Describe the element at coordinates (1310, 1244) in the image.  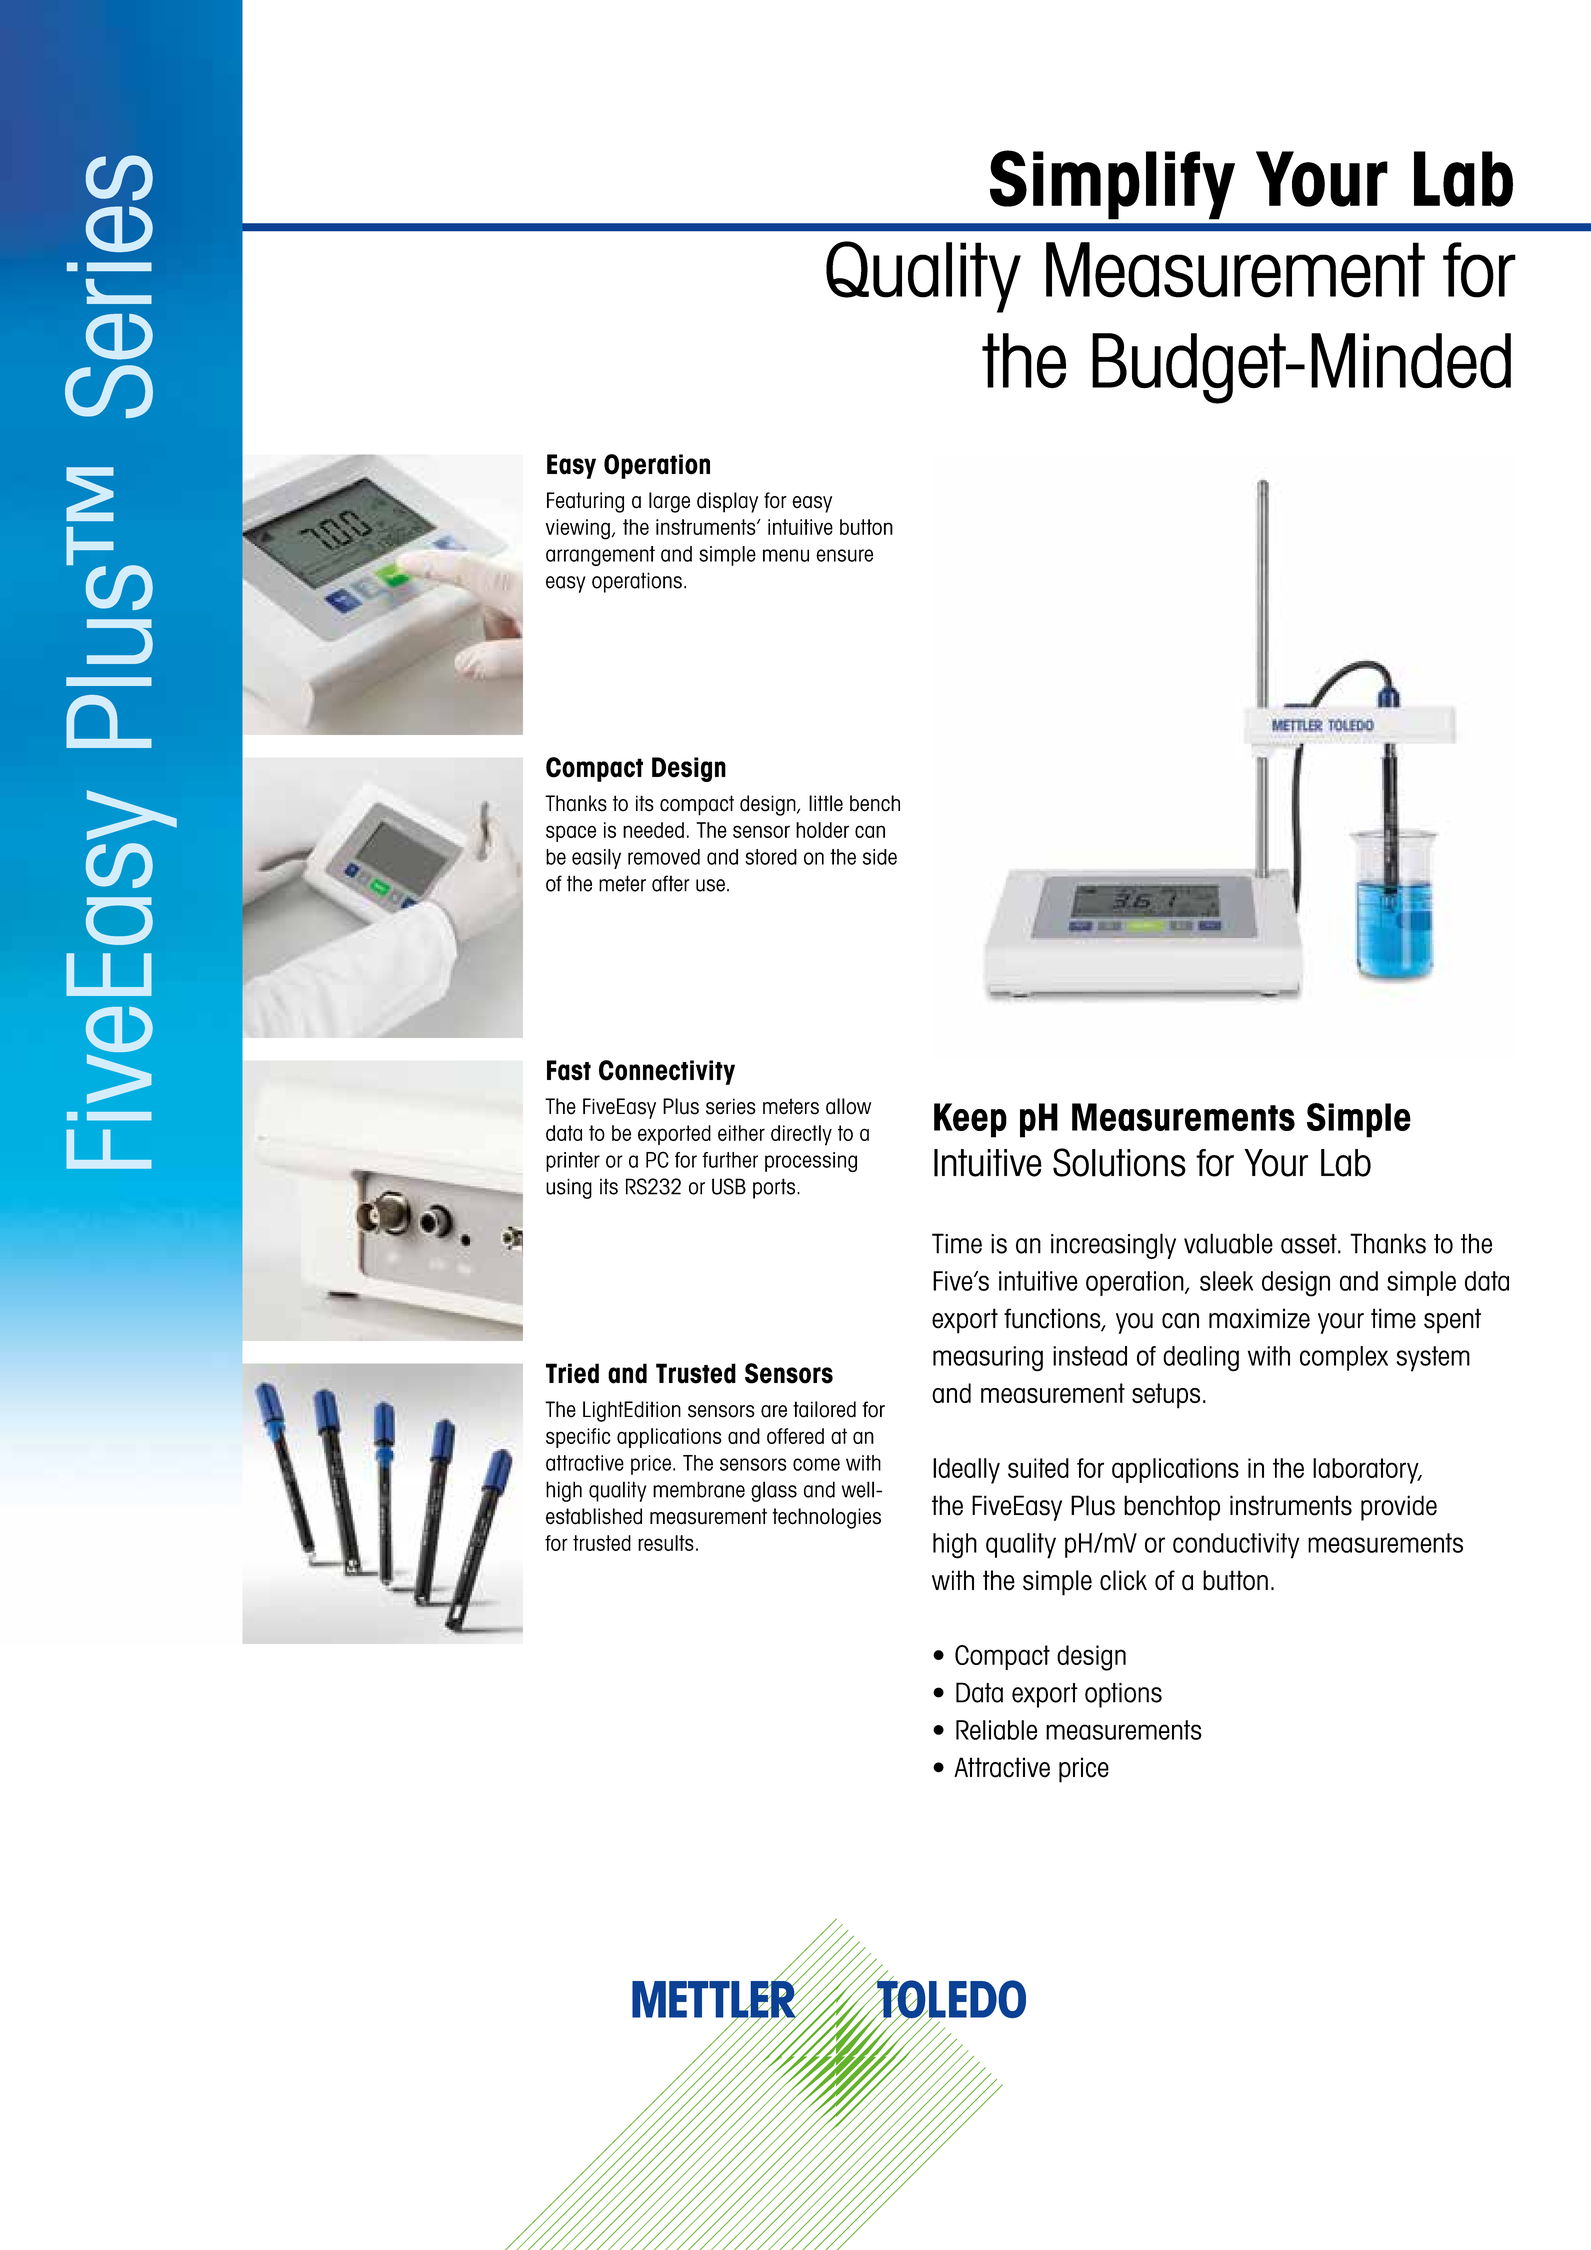
I see `asset` at that location.
